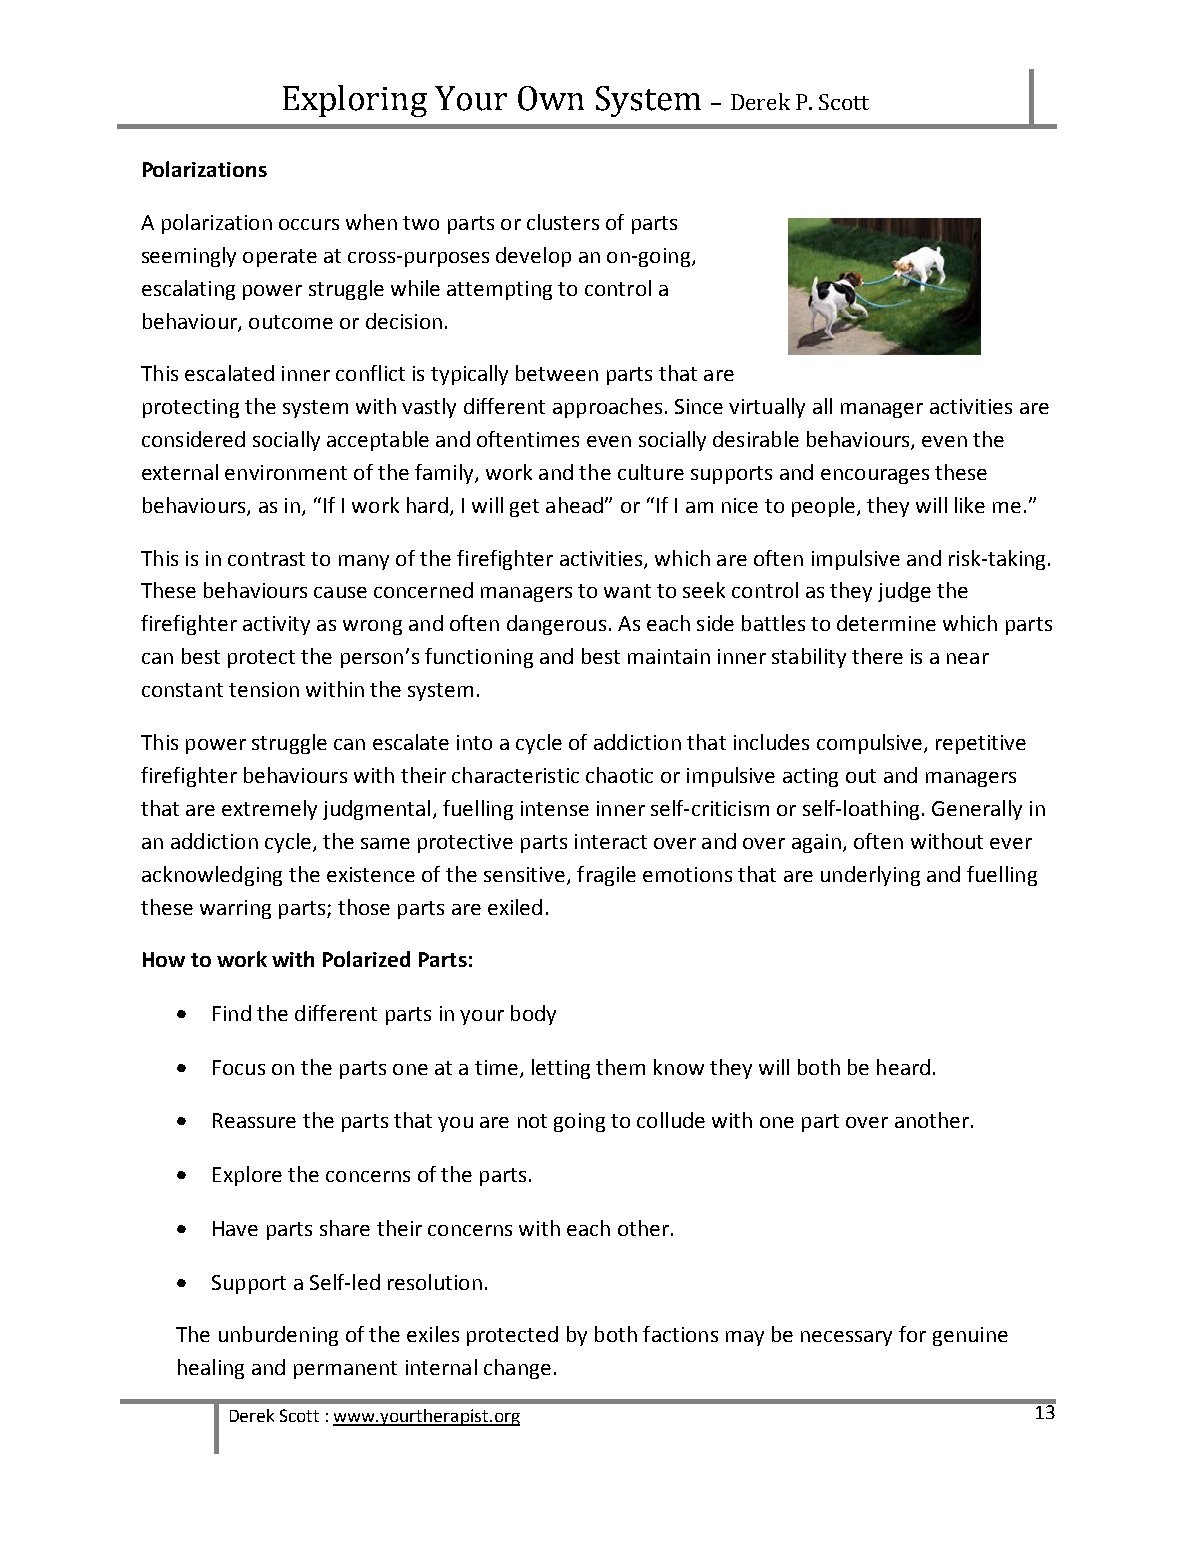 The width and height of the screenshot is (1197, 1549). I want to click on clusters, so click(563, 222).
